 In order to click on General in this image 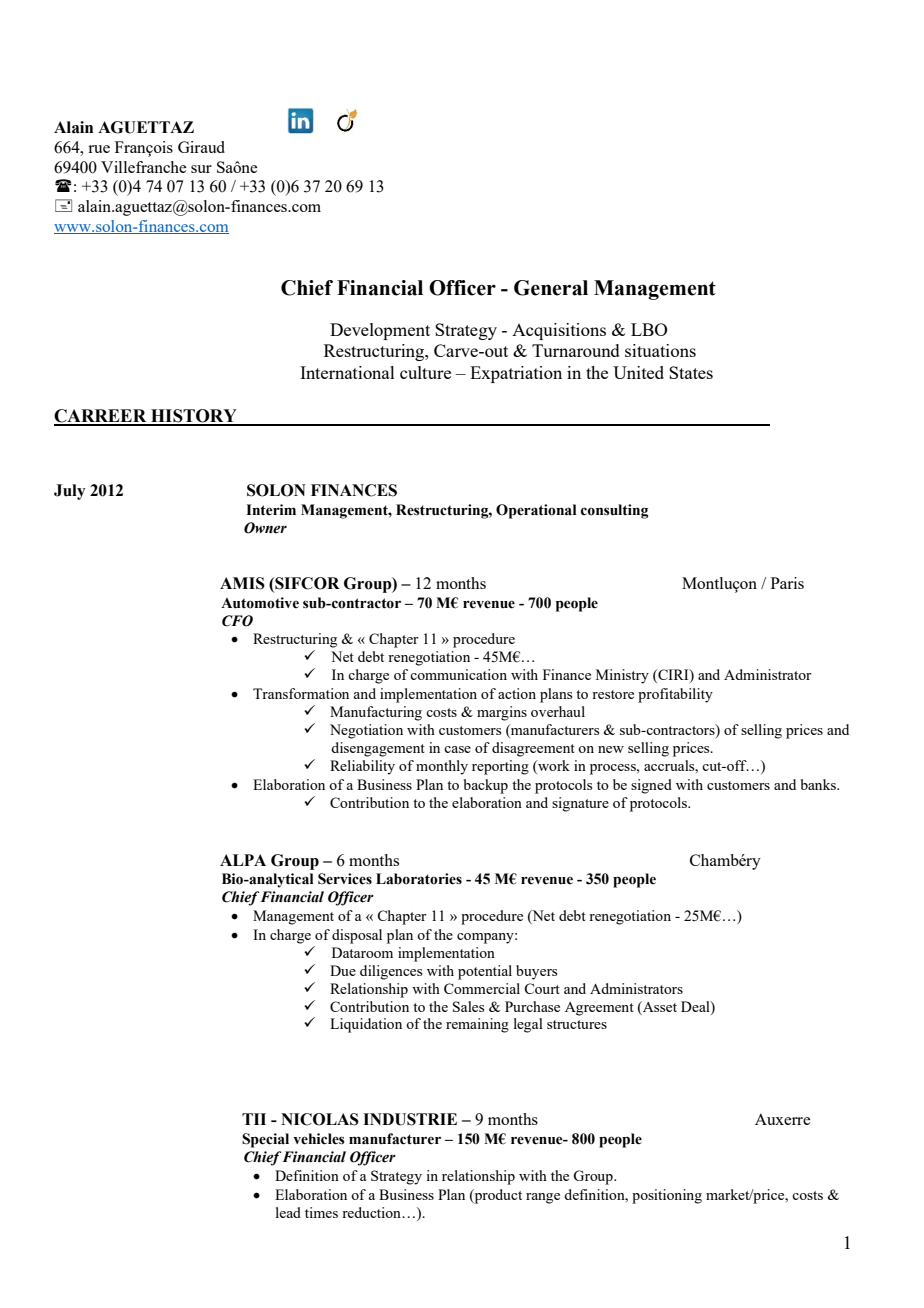, I will do `click(551, 288)`.
